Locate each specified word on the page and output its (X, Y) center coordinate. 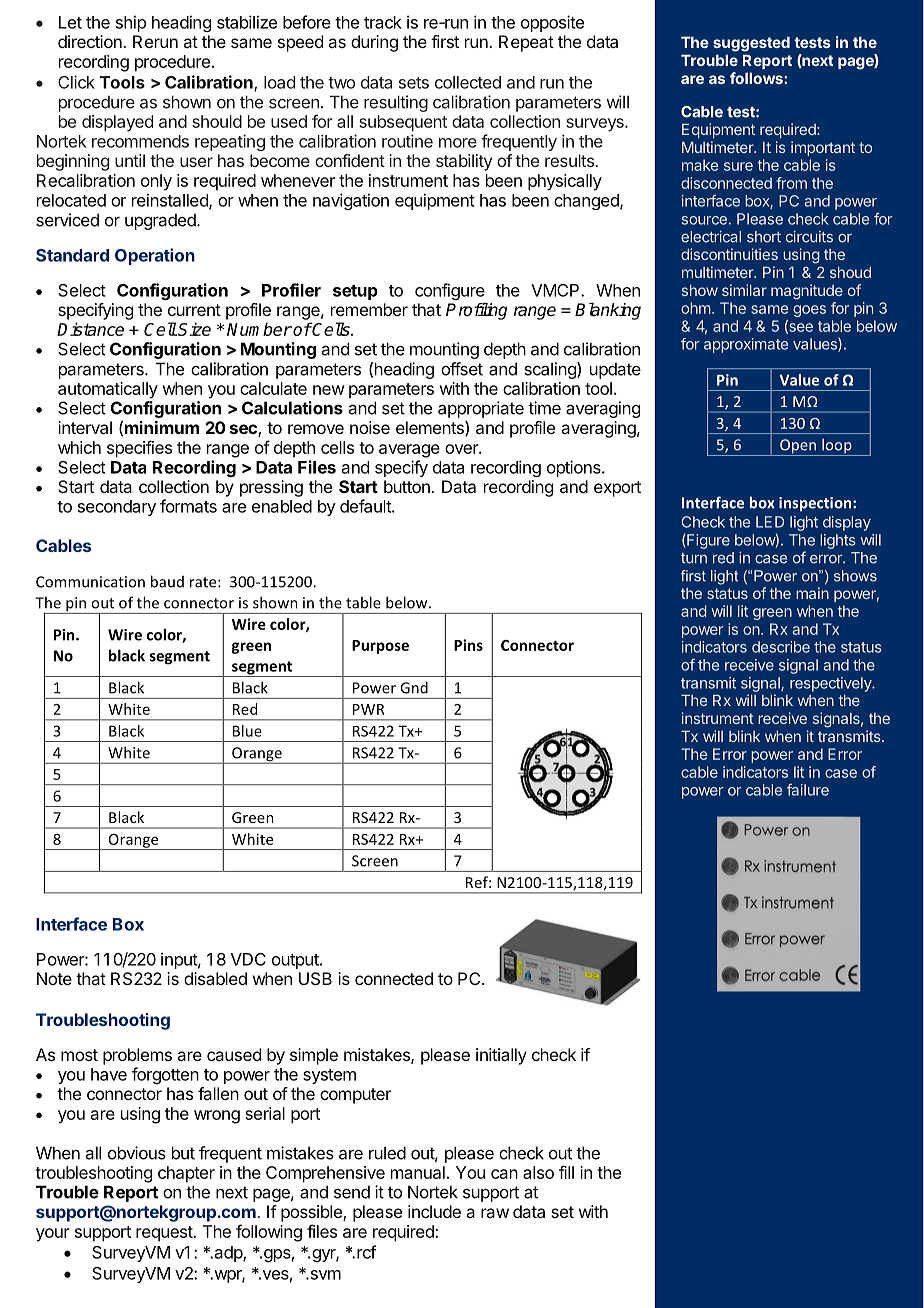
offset (462, 369)
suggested (751, 44)
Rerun (155, 41)
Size (194, 329)
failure (808, 790)
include (434, 1211)
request (165, 1234)
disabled (215, 978)
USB (315, 978)
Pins (468, 645)
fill (566, 1172)
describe (781, 647)
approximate (746, 345)
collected (468, 82)
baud (167, 581)
